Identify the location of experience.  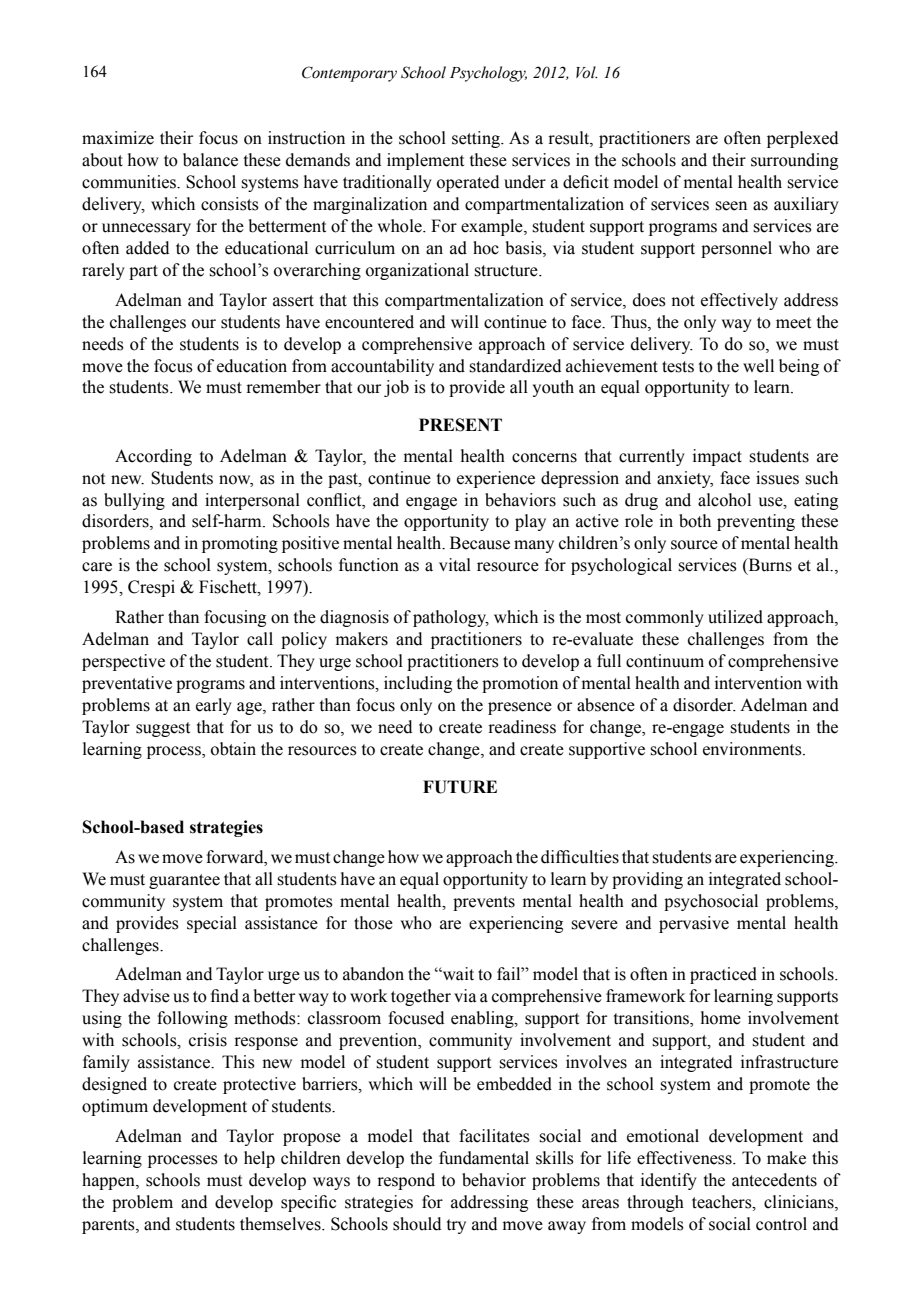
(496, 479).
